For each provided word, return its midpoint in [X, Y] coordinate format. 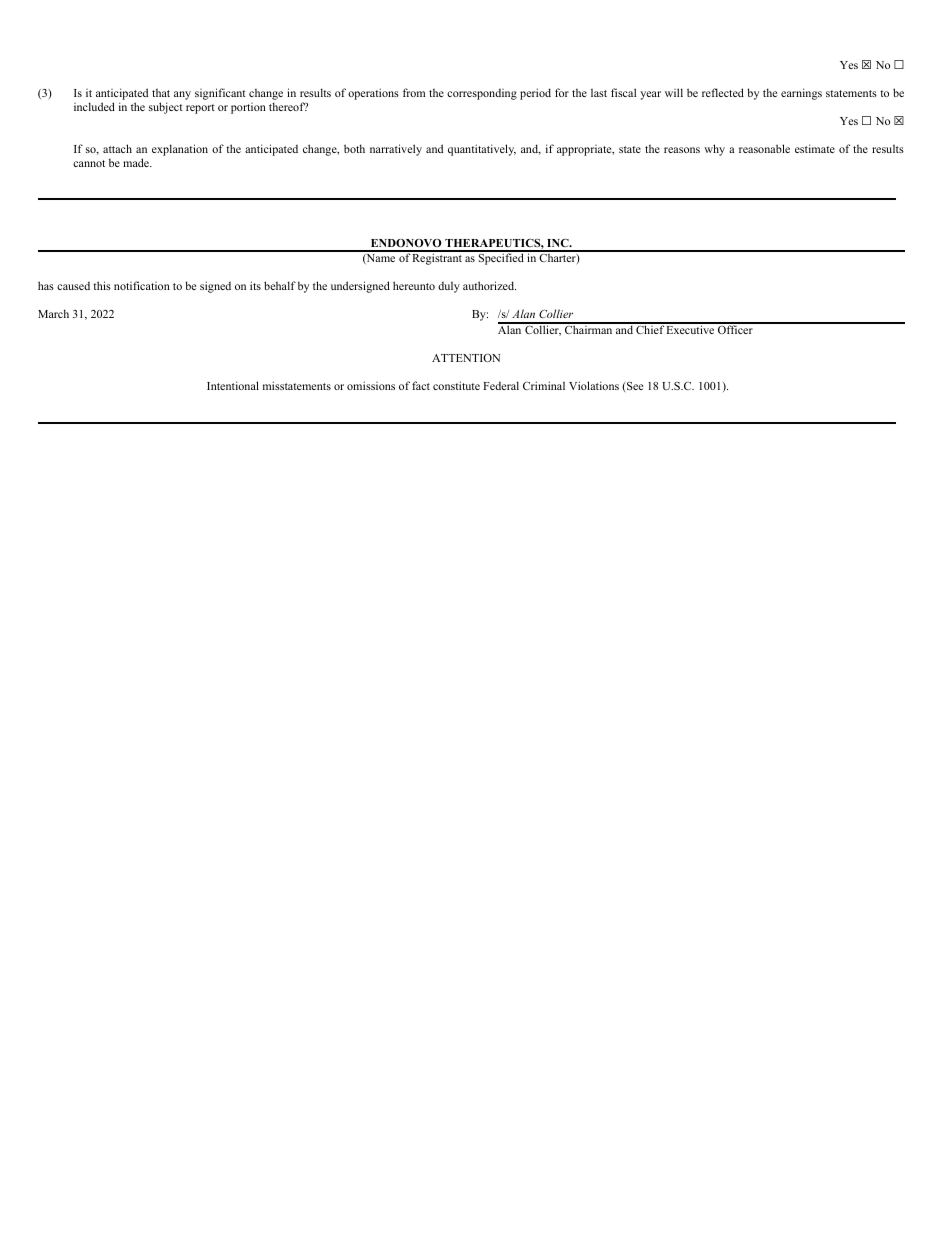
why [714, 150]
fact [421, 385]
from [414, 92]
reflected [723, 92]
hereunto [414, 285]
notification [142, 285]
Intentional [233, 385]
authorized [489, 285]
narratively [396, 150]
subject [166, 108]
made [137, 162]
